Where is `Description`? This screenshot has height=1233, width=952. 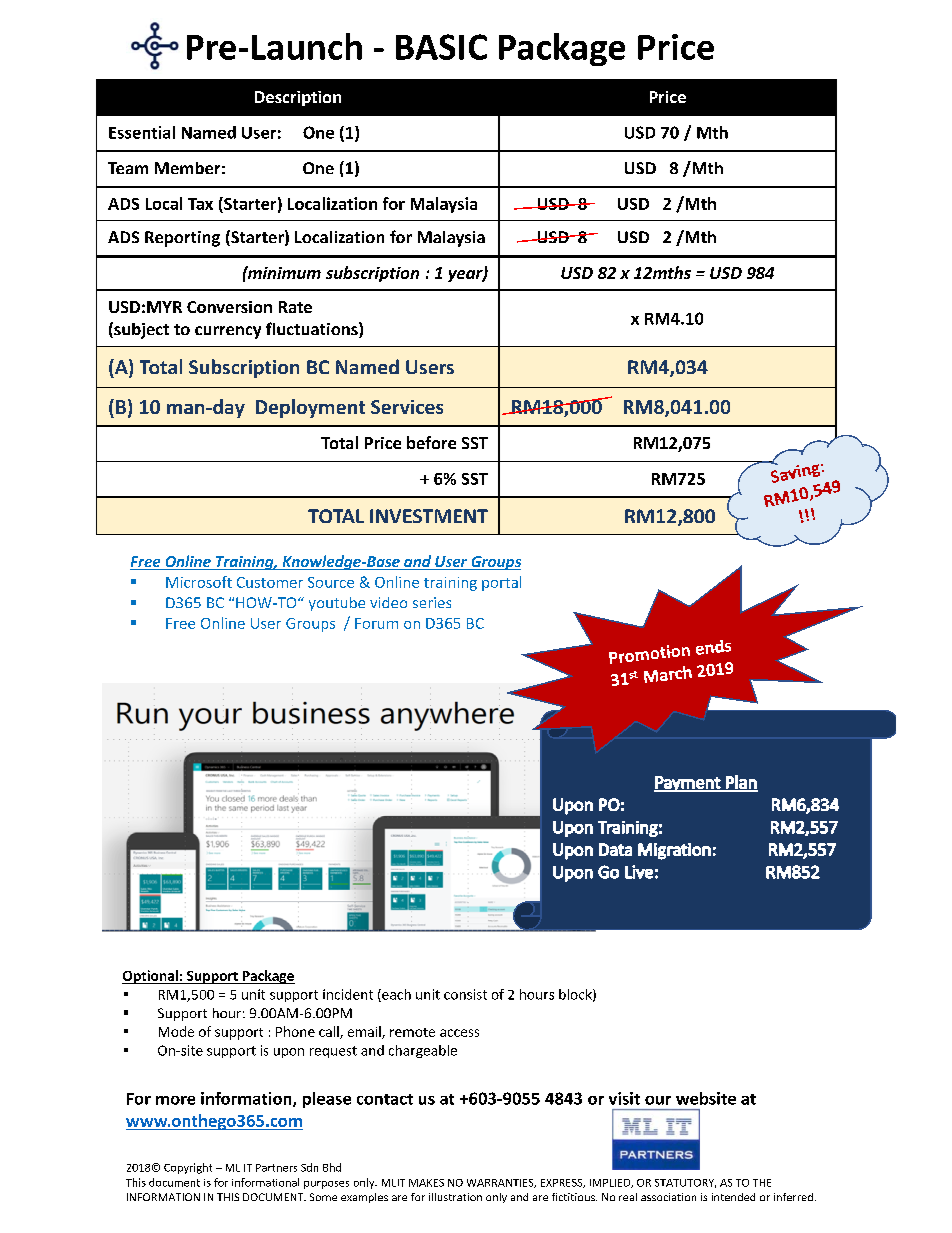
Description is located at coordinates (298, 98).
